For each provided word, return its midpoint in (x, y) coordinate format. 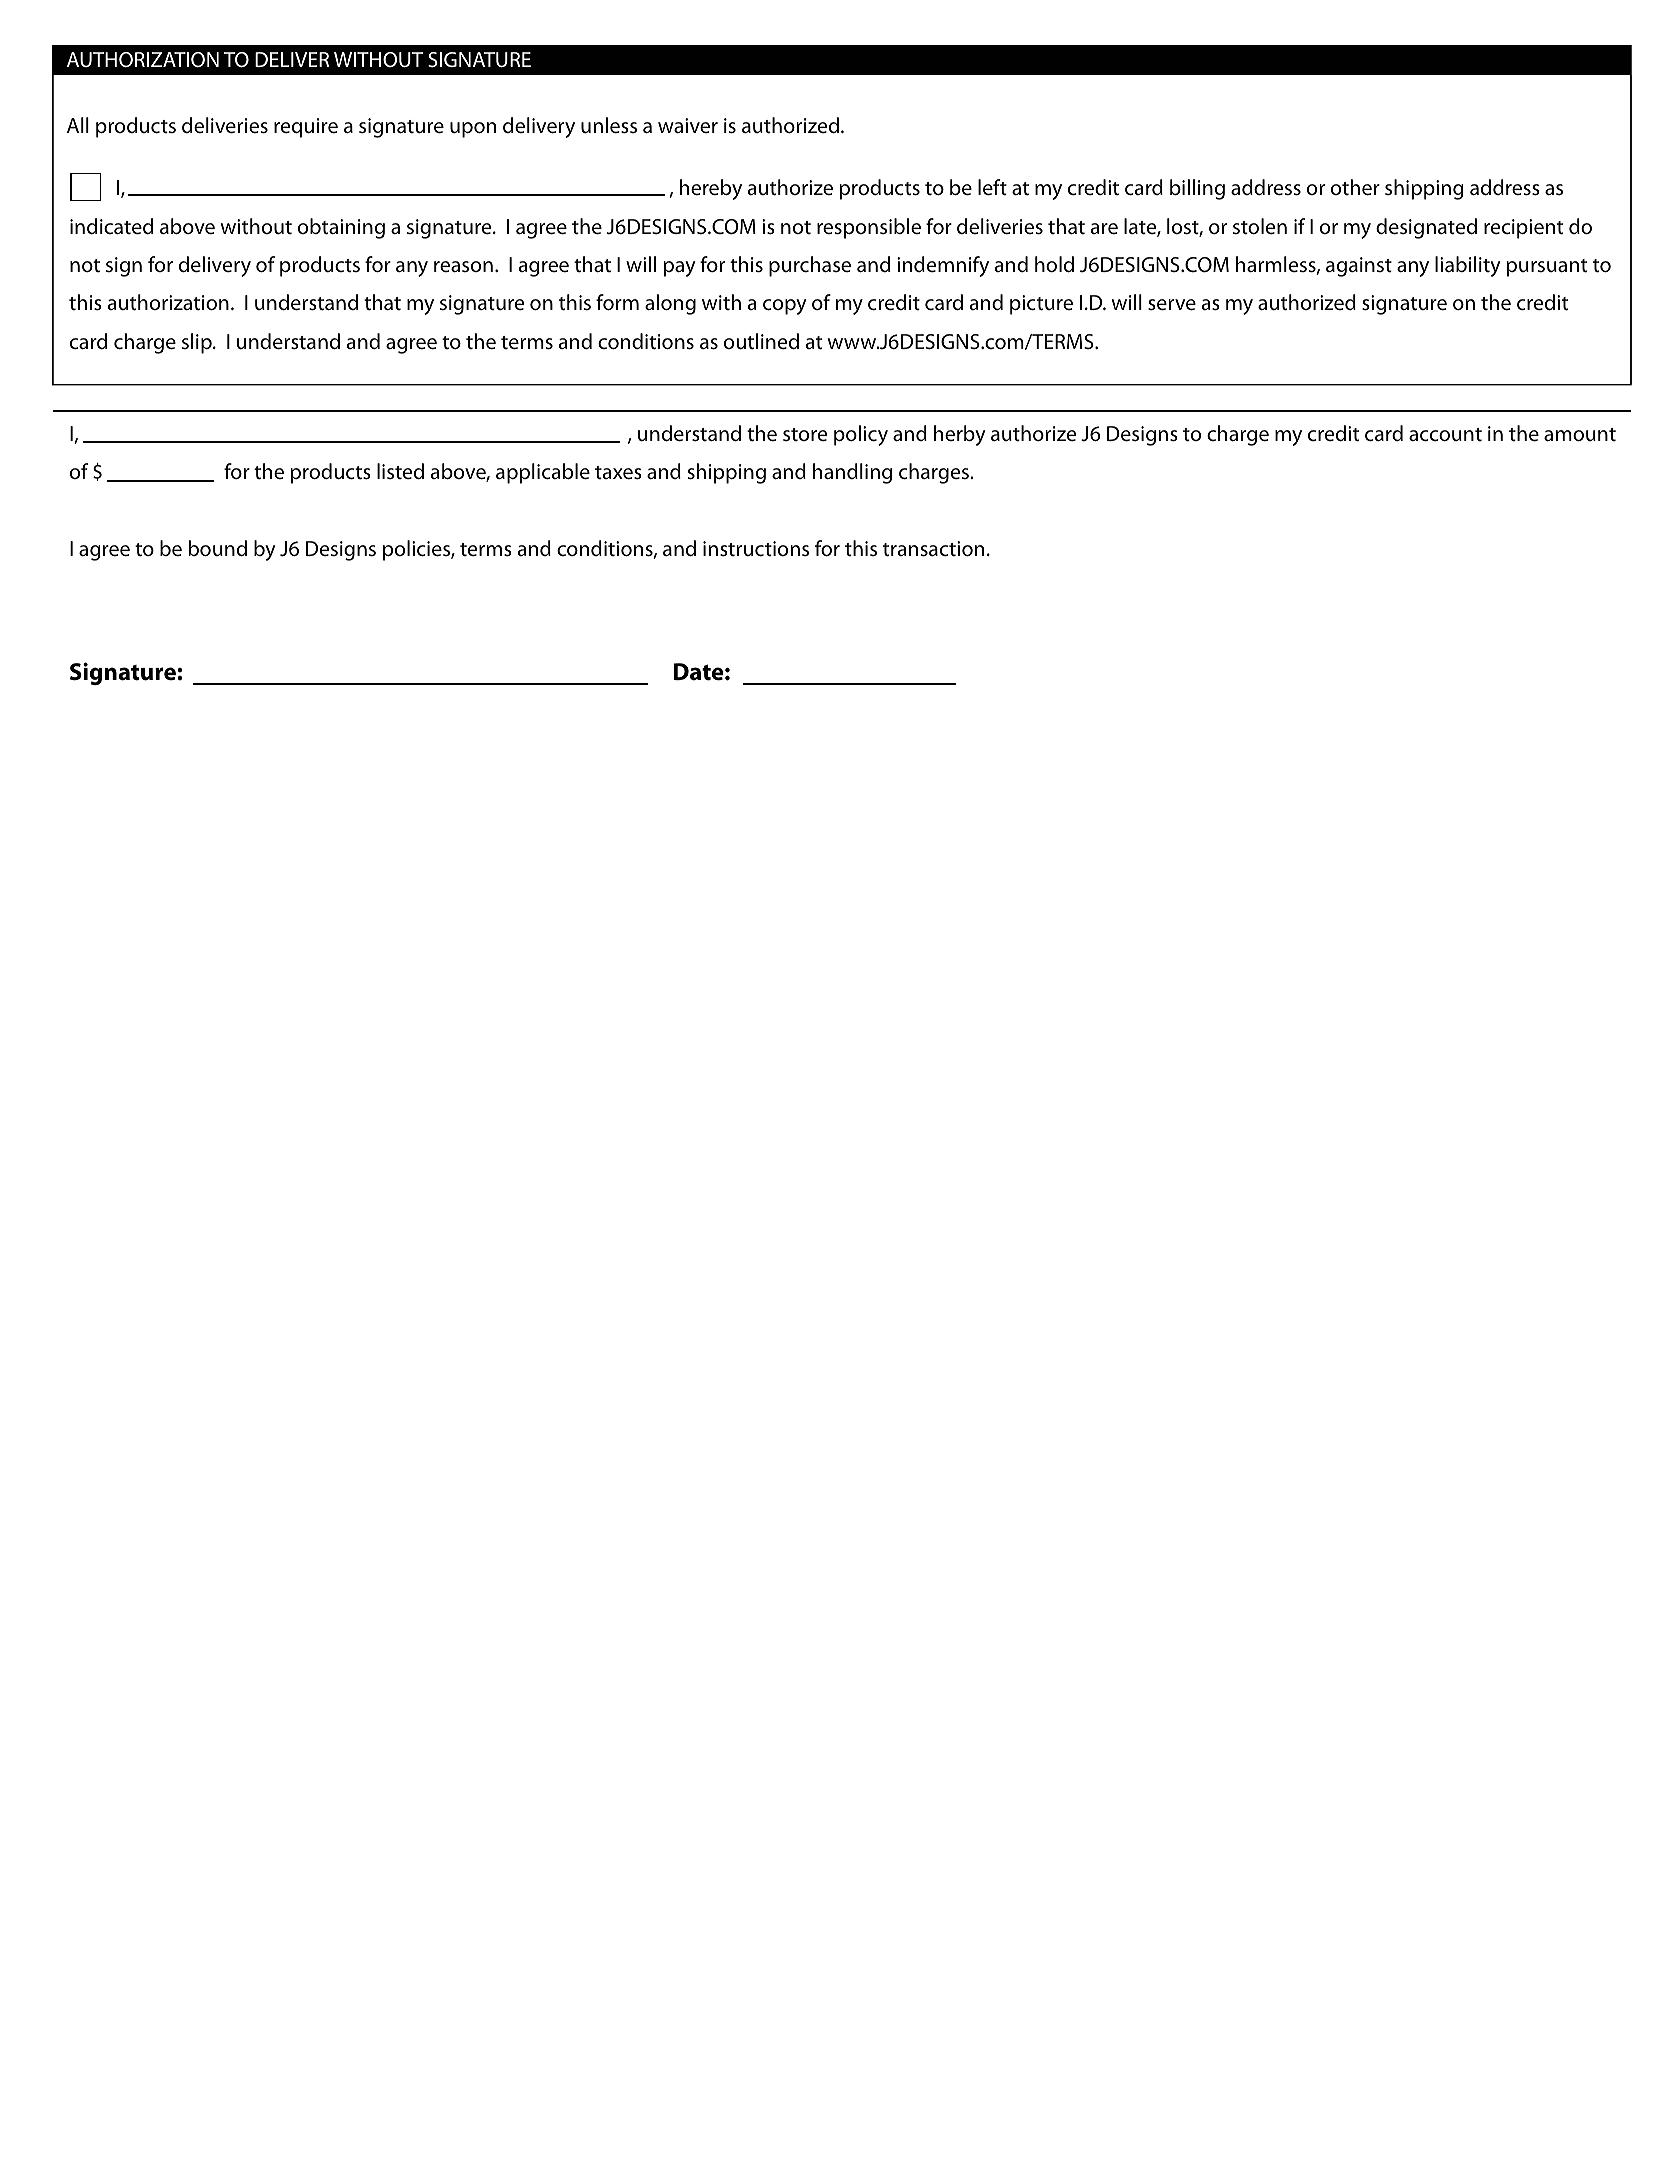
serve (1172, 305)
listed (400, 471)
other (1355, 187)
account (1445, 435)
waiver (688, 125)
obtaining (341, 228)
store (805, 434)
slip (198, 343)
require (306, 128)
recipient (1523, 229)
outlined (761, 341)
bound (217, 548)
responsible (869, 228)
